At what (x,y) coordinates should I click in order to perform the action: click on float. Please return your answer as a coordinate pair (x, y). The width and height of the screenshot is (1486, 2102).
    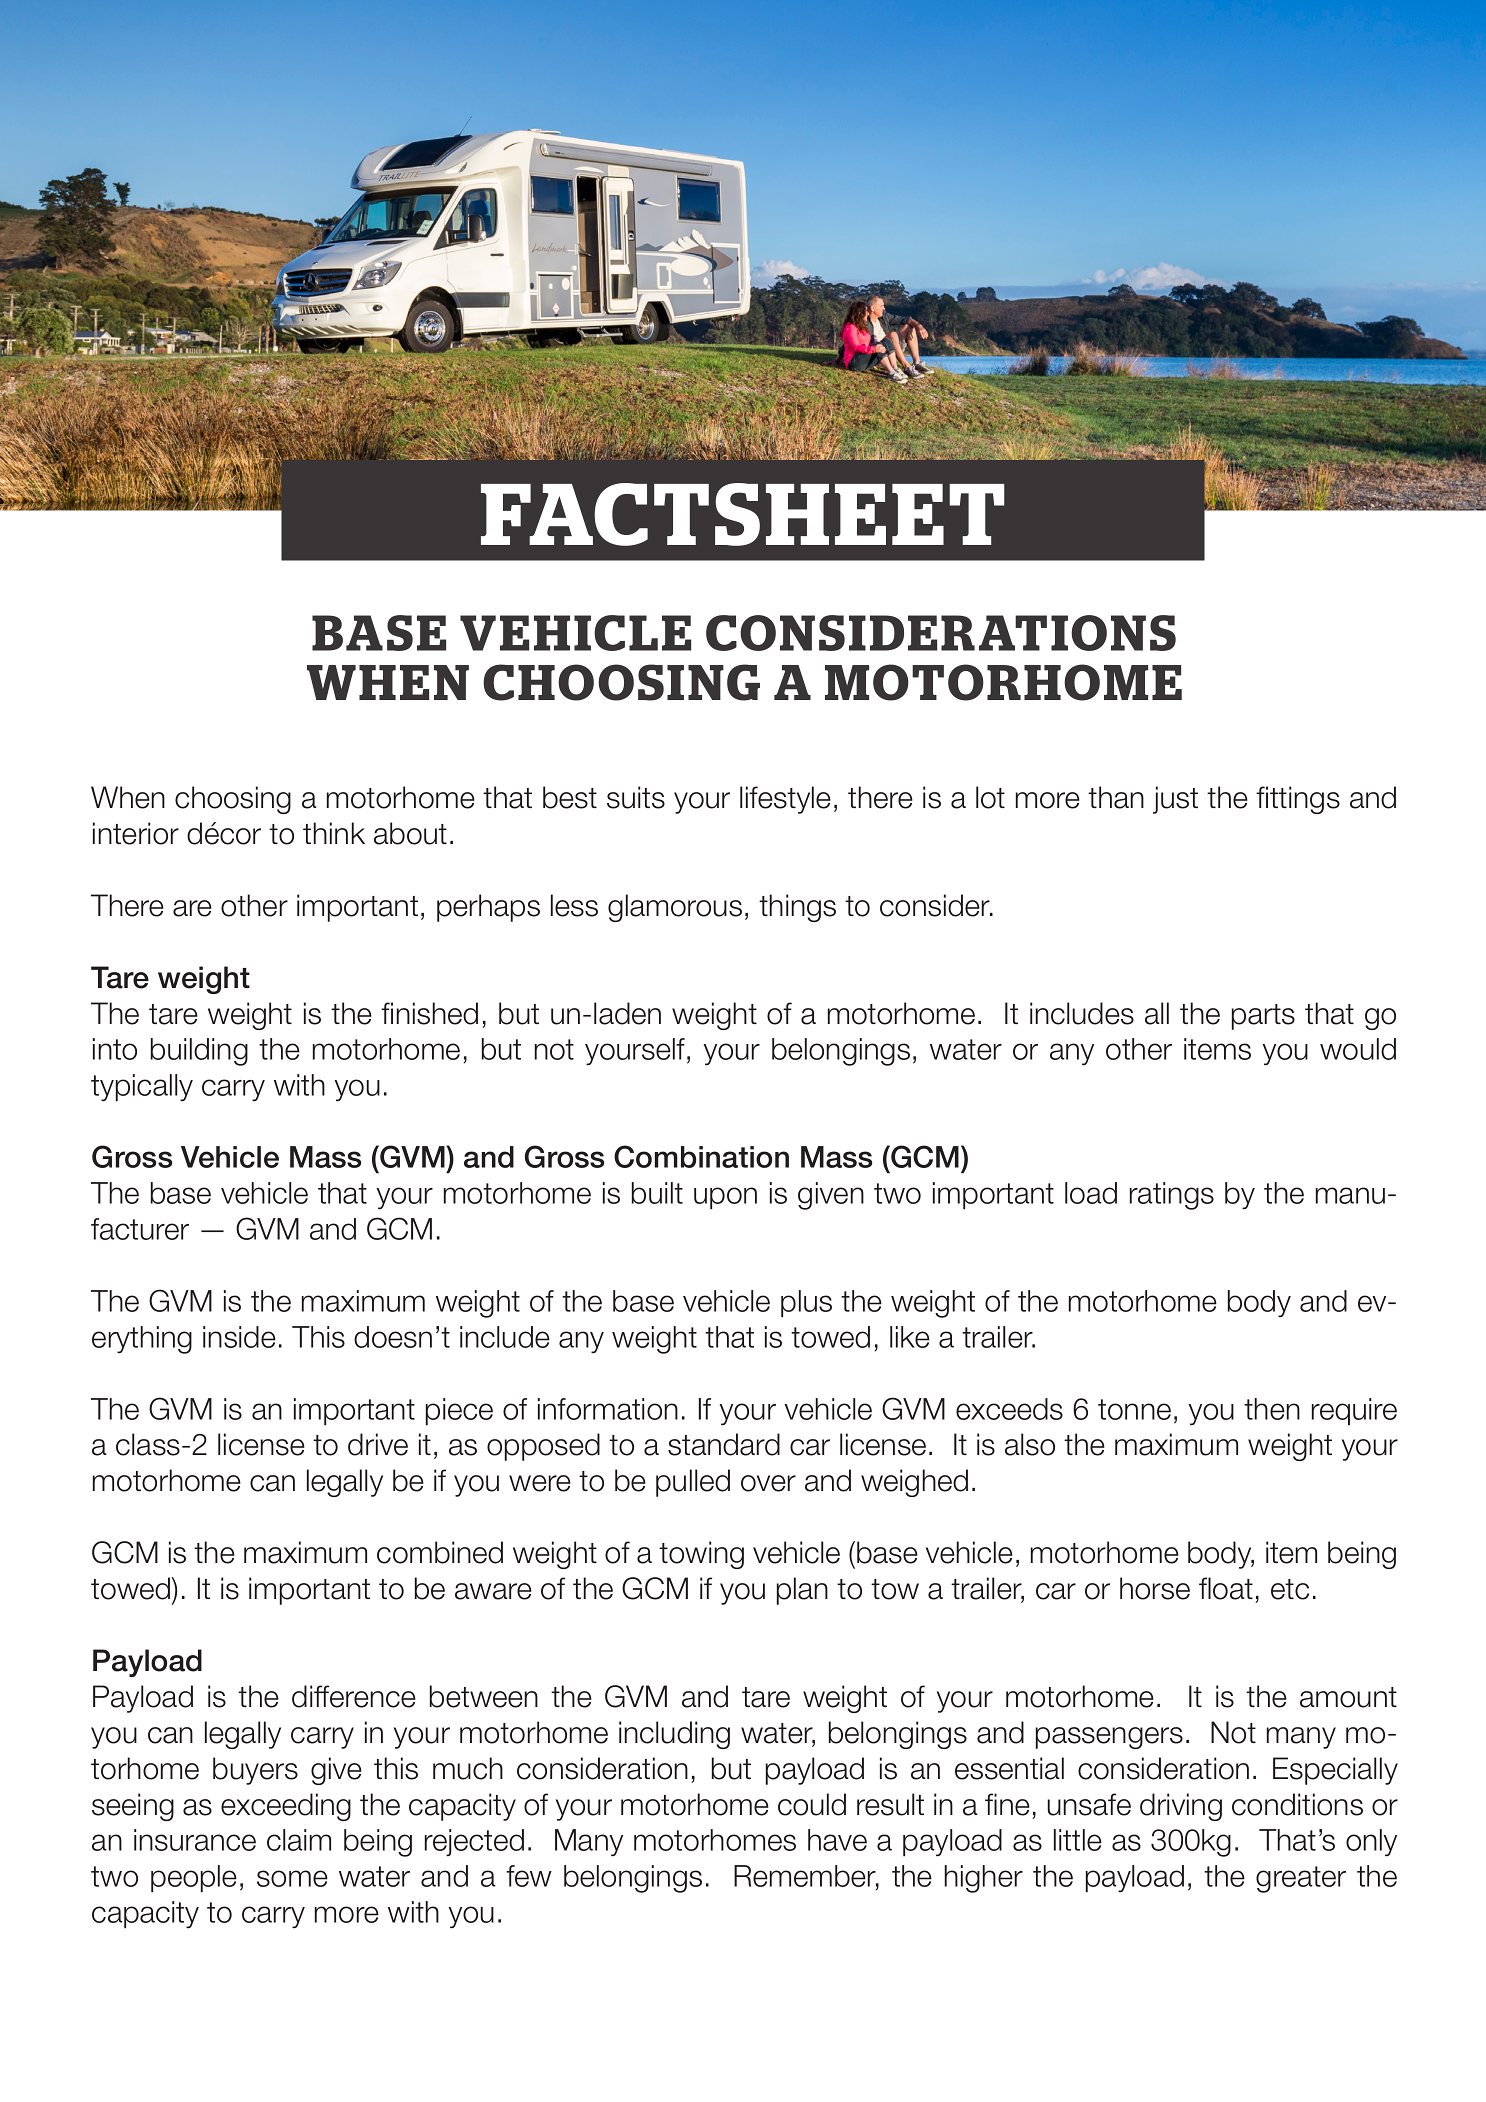
    Looking at the image, I should click on (1226, 1588).
